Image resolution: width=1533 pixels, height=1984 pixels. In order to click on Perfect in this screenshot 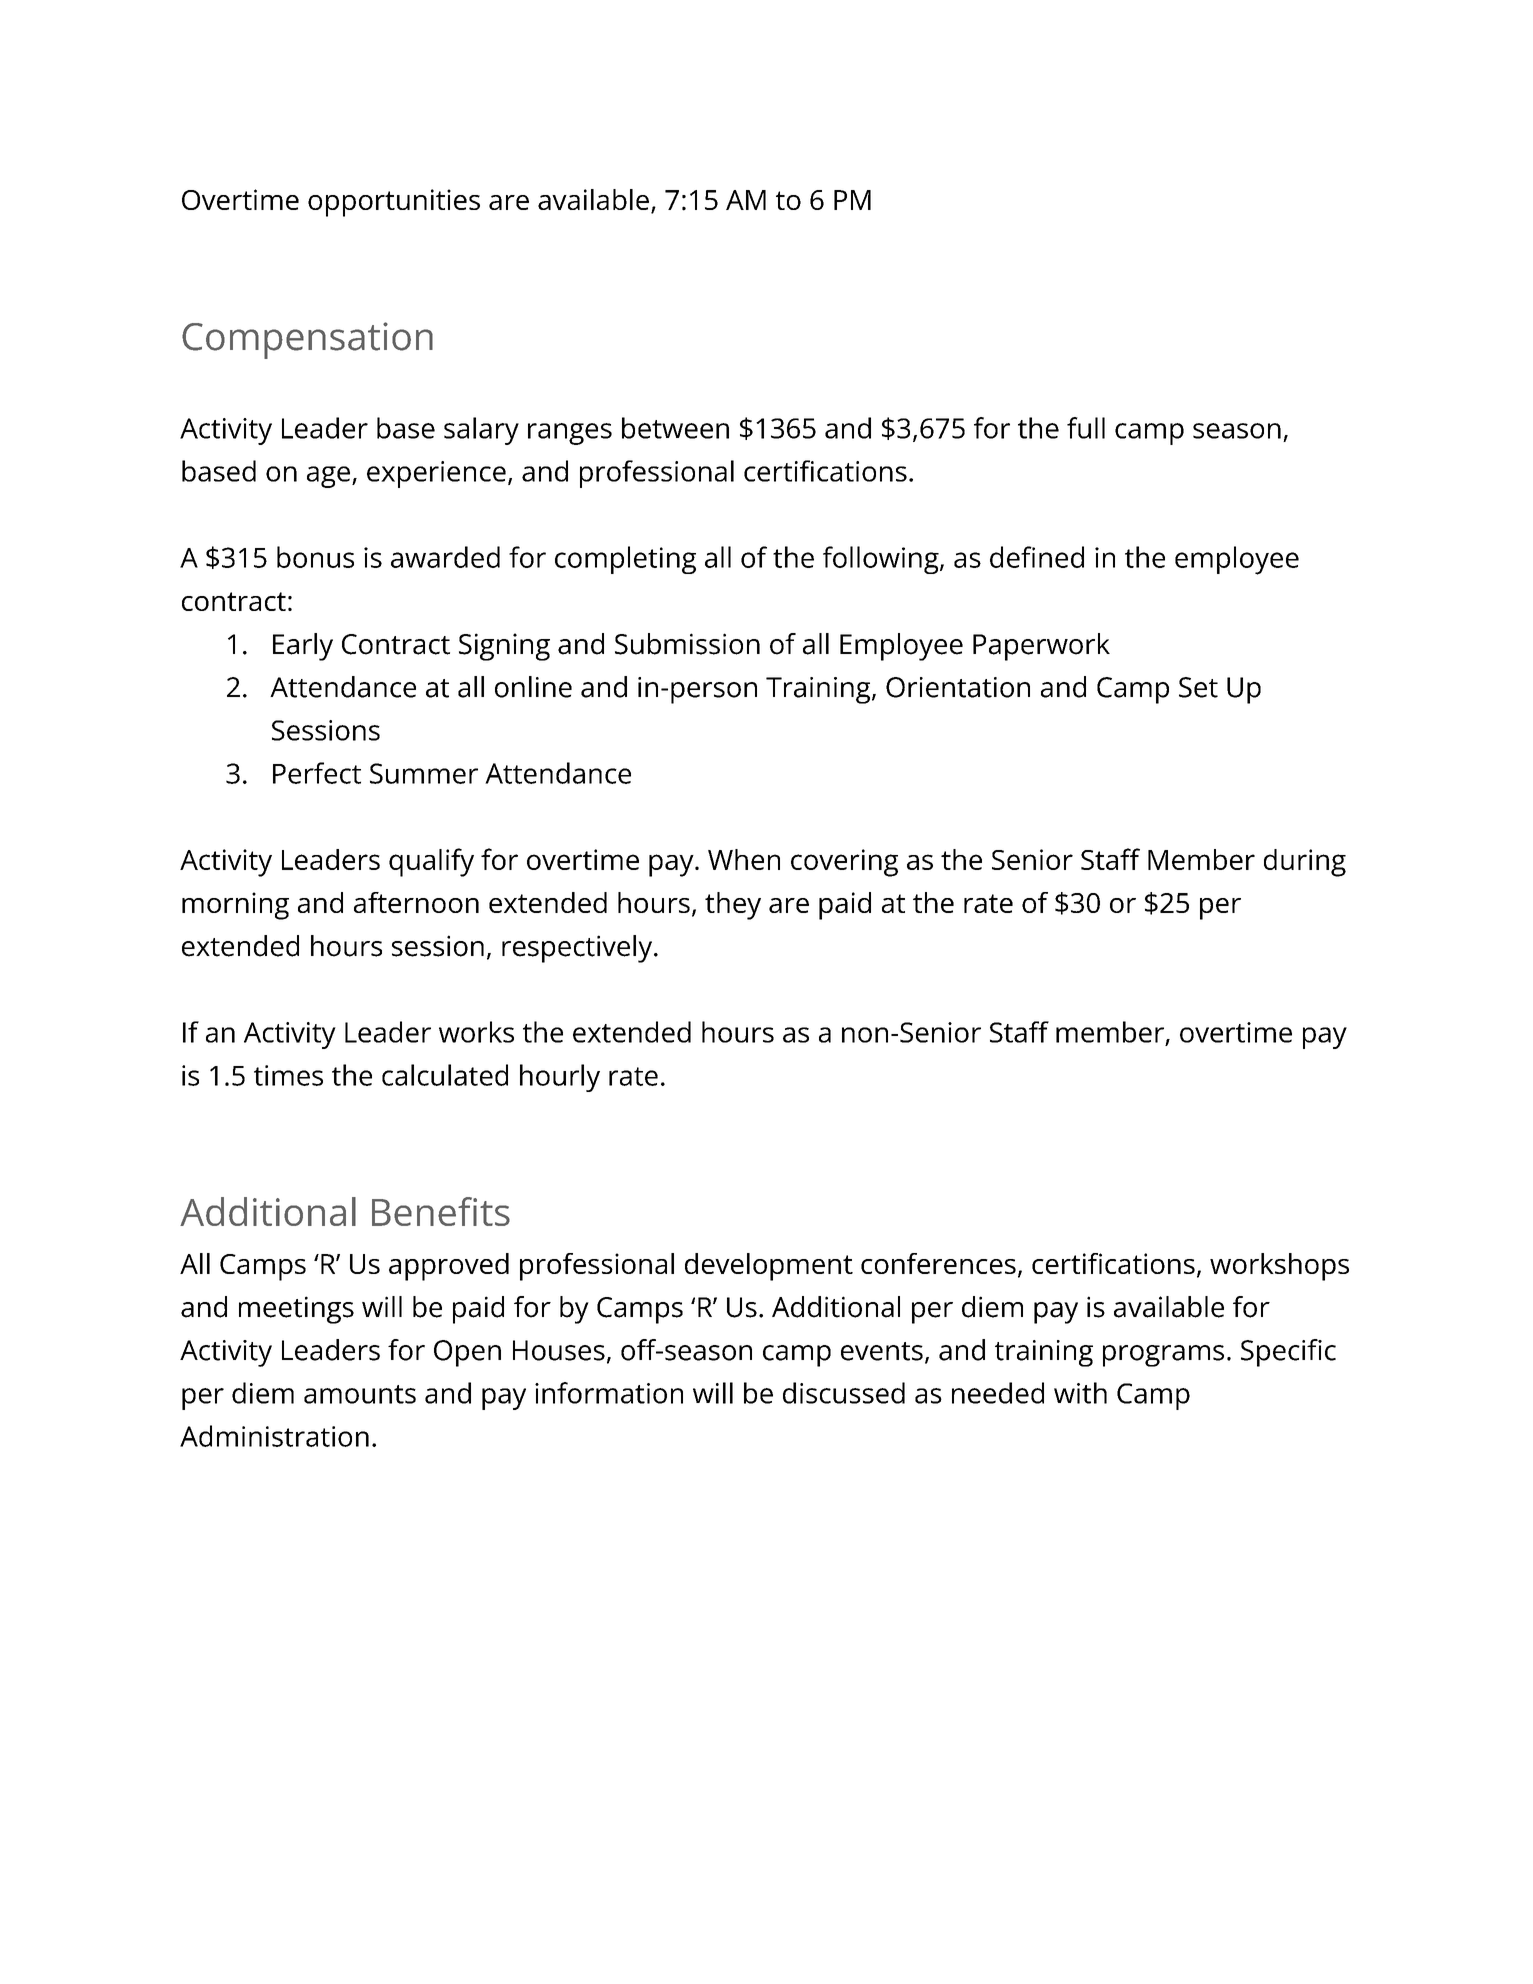, I will do `click(317, 773)`.
